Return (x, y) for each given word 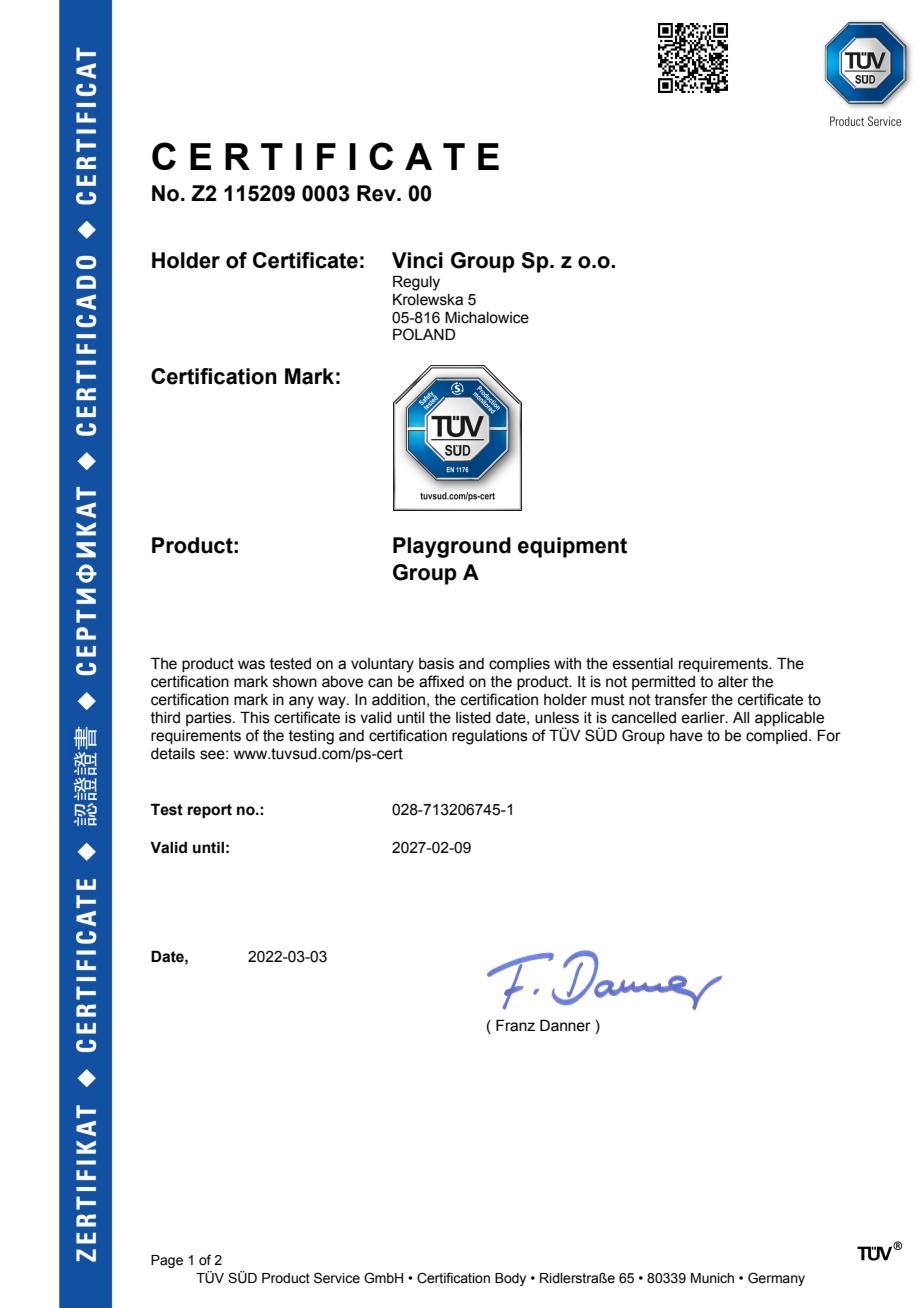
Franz (515, 1025)
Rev (377, 193)
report (210, 811)
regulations (490, 737)
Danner (565, 1025)
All (741, 717)
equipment (572, 547)
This (255, 717)
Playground (452, 547)
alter (733, 682)
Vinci (417, 260)
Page (167, 1261)
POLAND (424, 334)
